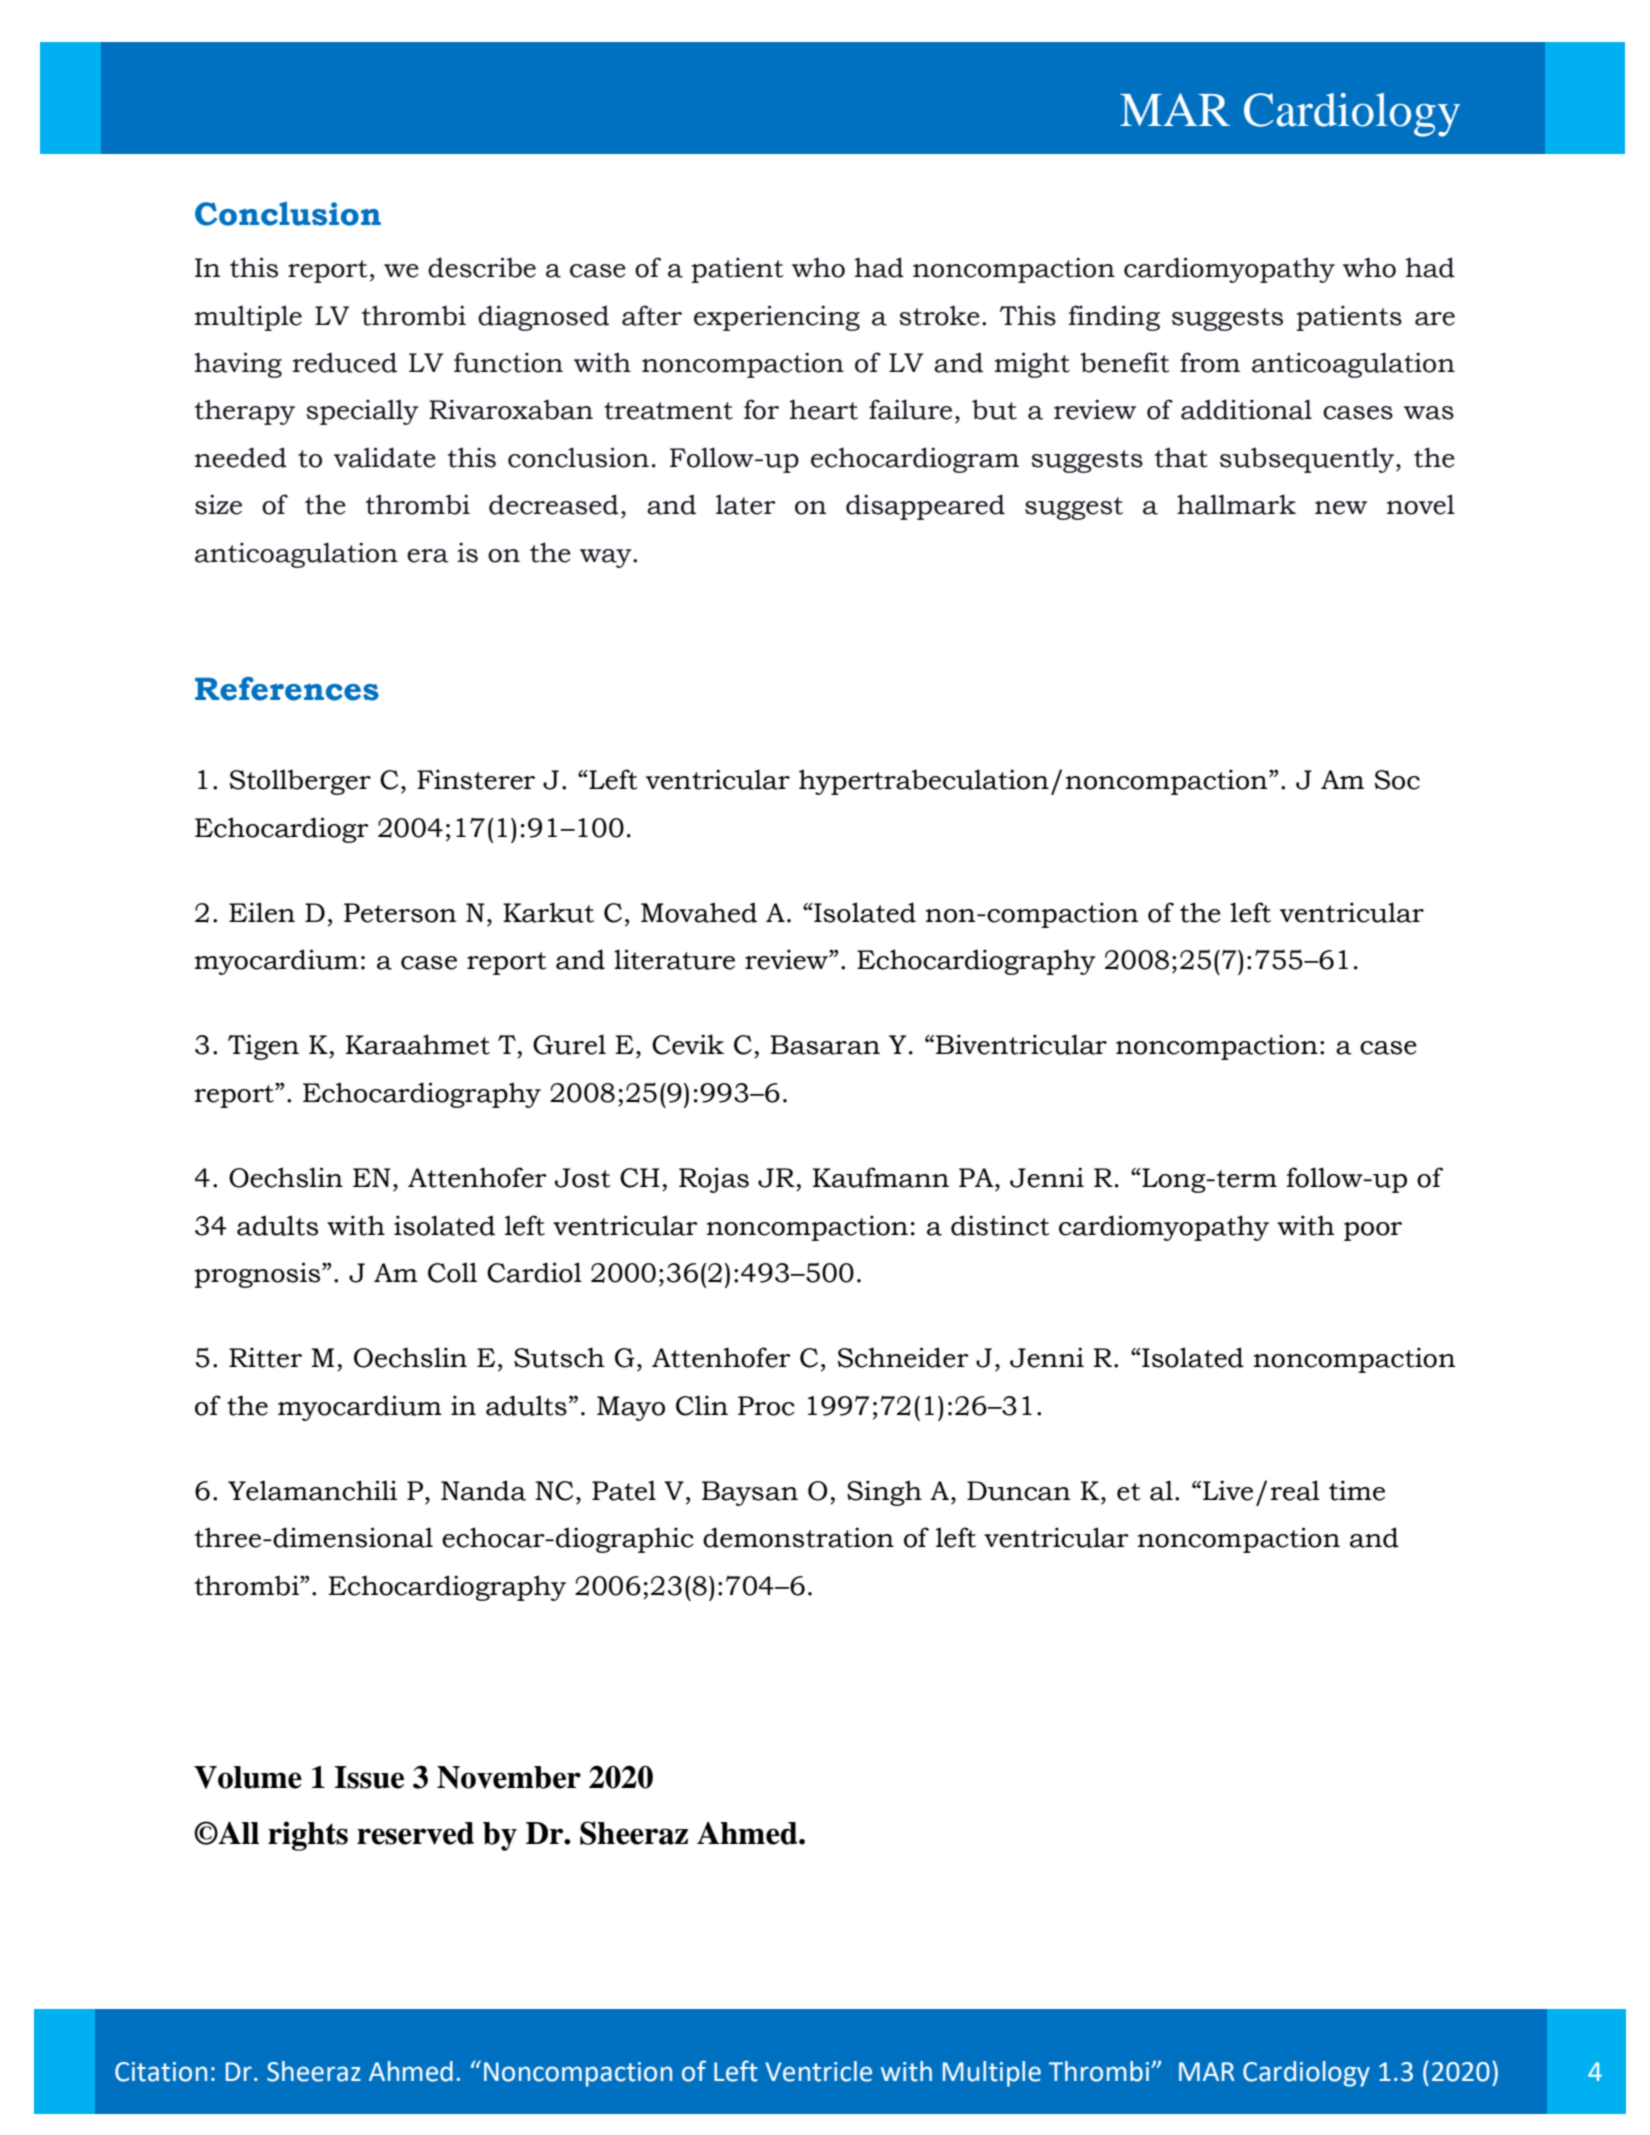 This image has height=2135, width=1650. Describe the element at coordinates (1210, 362) in the image. I see `from` at that location.
